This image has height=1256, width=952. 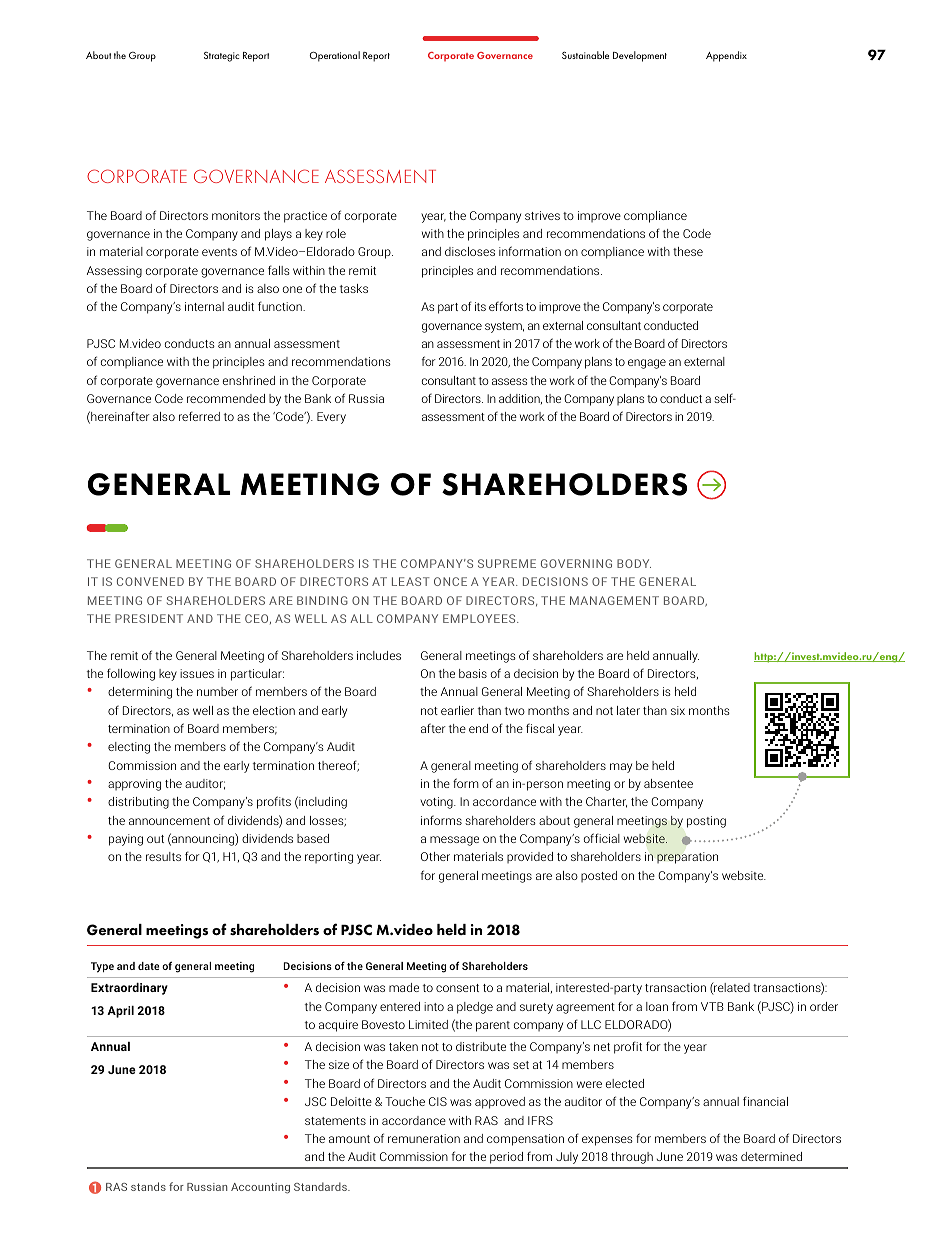 What do you see at coordinates (726, 56) in the image?
I see `Appendix` at bounding box center [726, 56].
